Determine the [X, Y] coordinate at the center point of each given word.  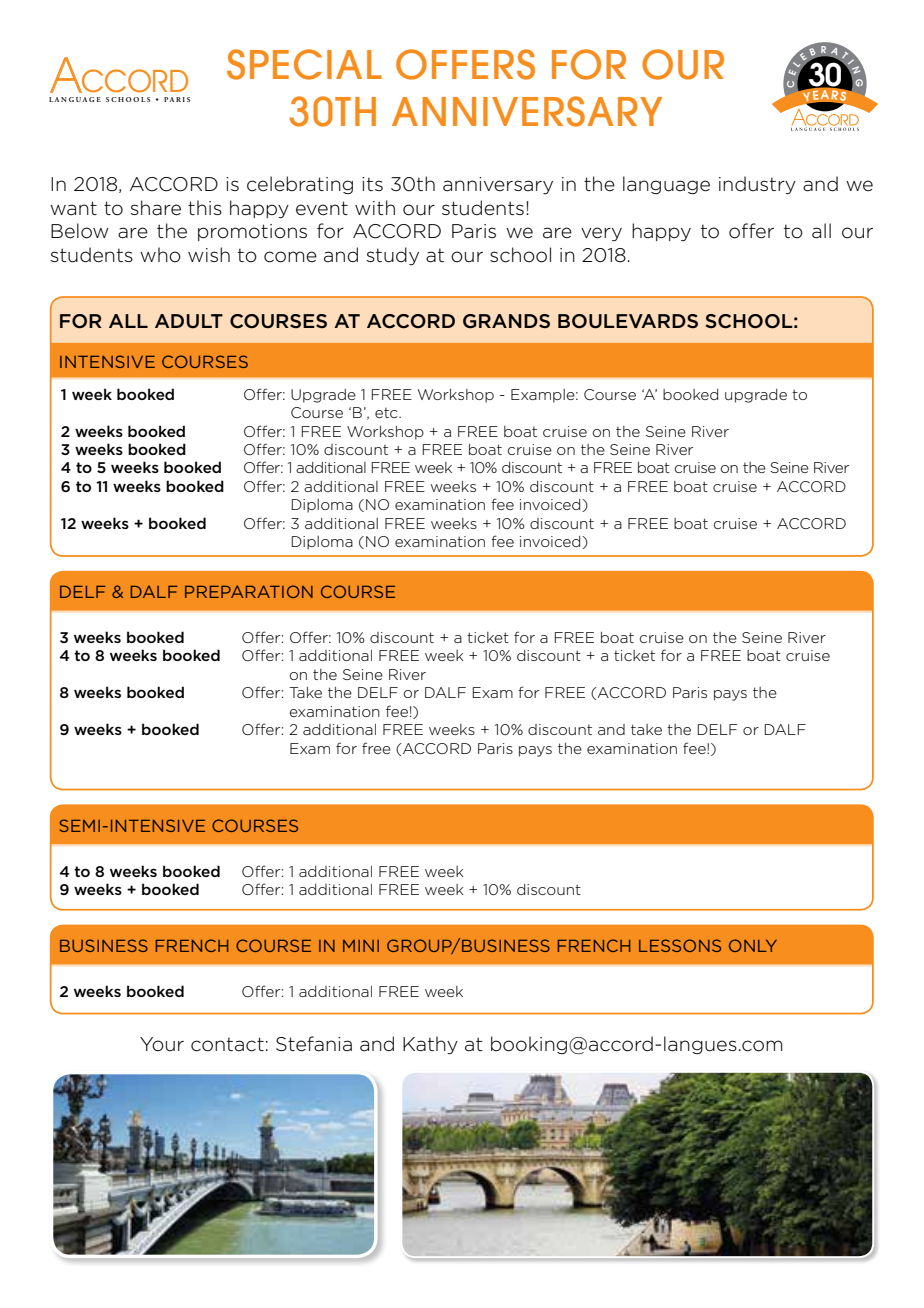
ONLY [753, 945]
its [372, 184]
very [601, 234]
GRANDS [506, 321]
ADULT [189, 321]
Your [162, 1044]
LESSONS [680, 945]
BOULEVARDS [628, 321]
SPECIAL [304, 64]
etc [387, 413]
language [666, 185]
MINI [361, 946]
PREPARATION [249, 591]
